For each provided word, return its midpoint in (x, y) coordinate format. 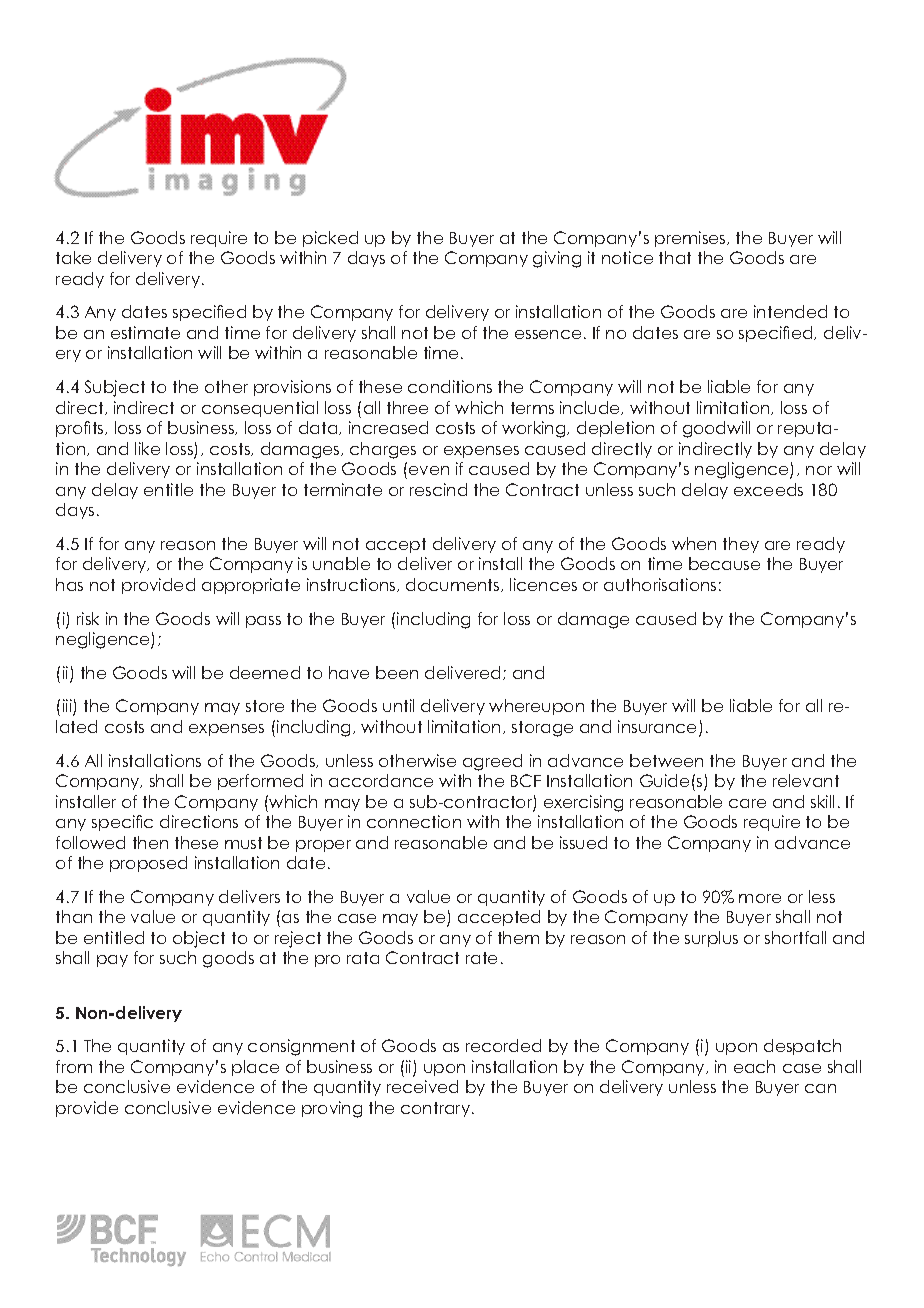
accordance (381, 780)
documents (454, 585)
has (69, 584)
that (675, 257)
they (741, 545)
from (74, 1066)
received (422, 1086)
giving (557, 259)
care (747, 803)
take (73, 257)
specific (122, 823)
